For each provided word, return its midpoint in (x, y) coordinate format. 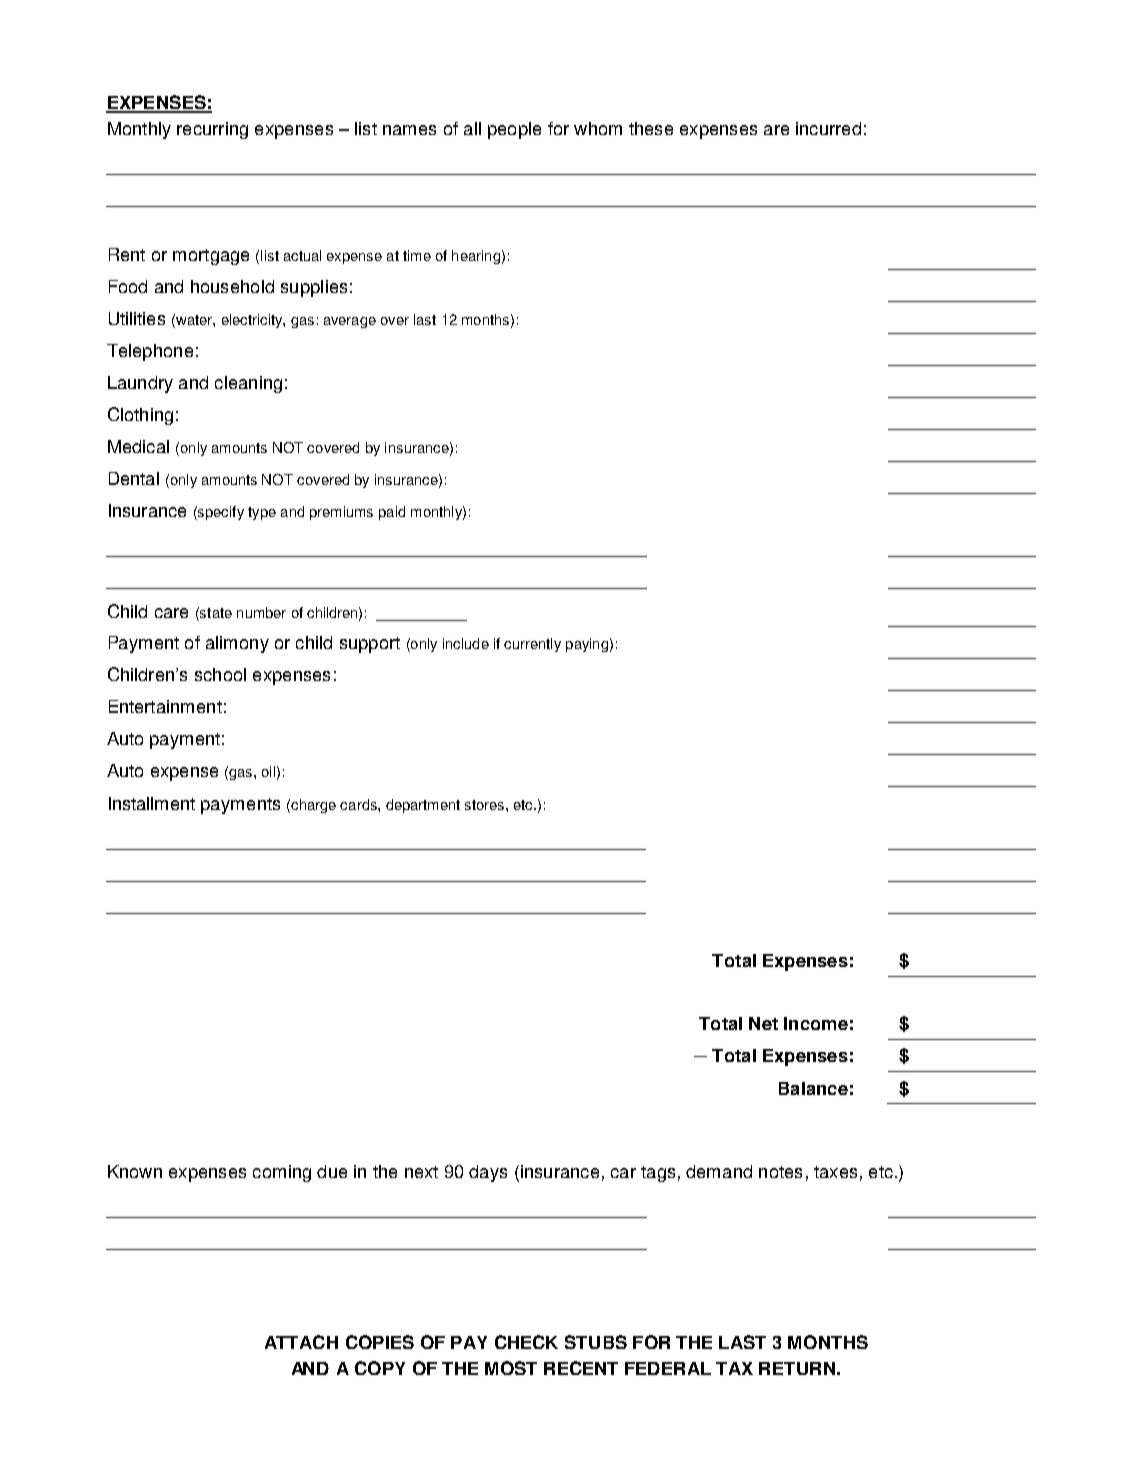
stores (484, 805)
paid (392, 513)
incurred (828, 128)
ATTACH (301, 1342)
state (215, 612)
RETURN (797, 1368)
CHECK (526, 1342)
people (514, 130)
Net (763, 1023)
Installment (152, 803)
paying (587, 645)
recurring (212, 130)
